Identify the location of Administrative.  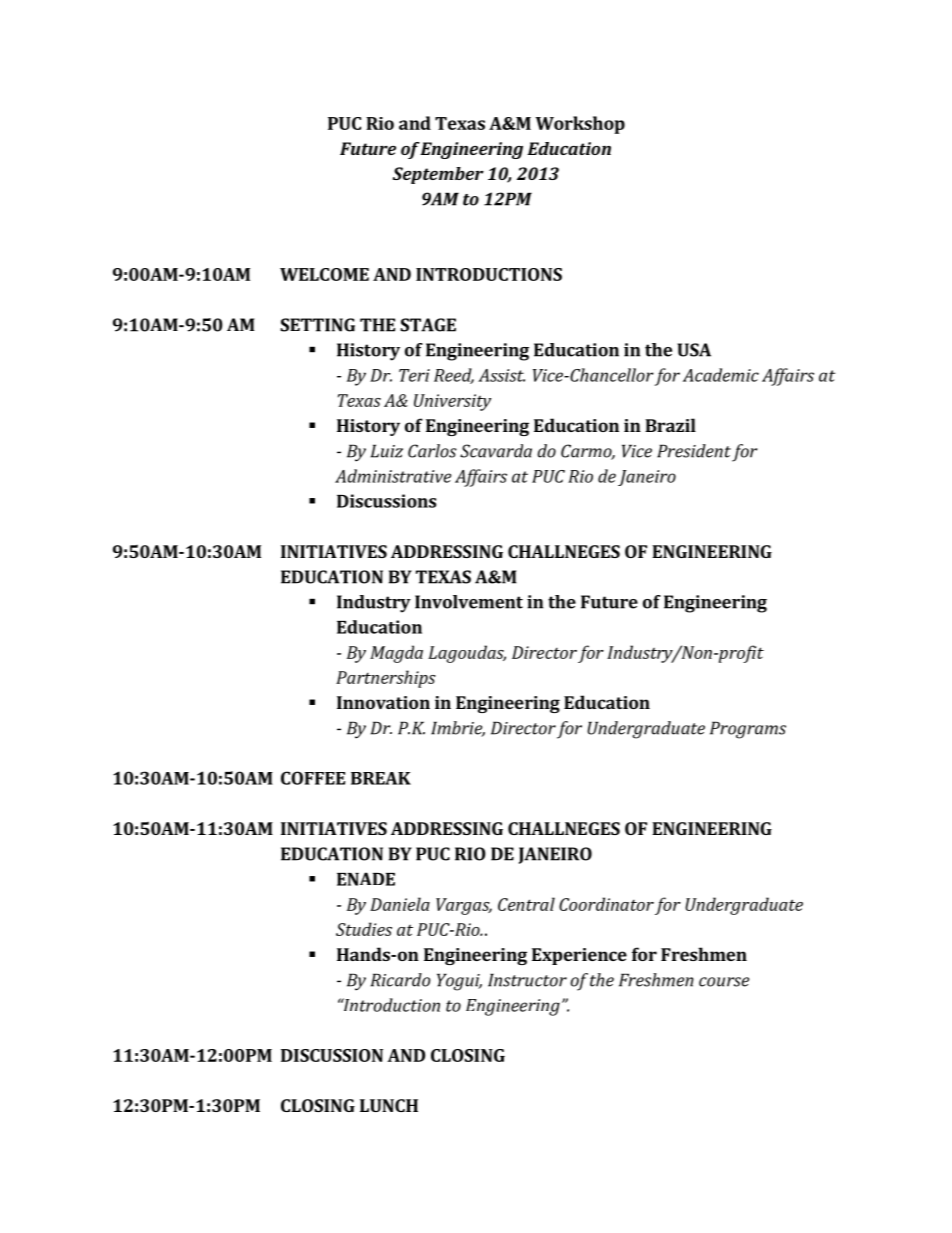
(393, 476).
